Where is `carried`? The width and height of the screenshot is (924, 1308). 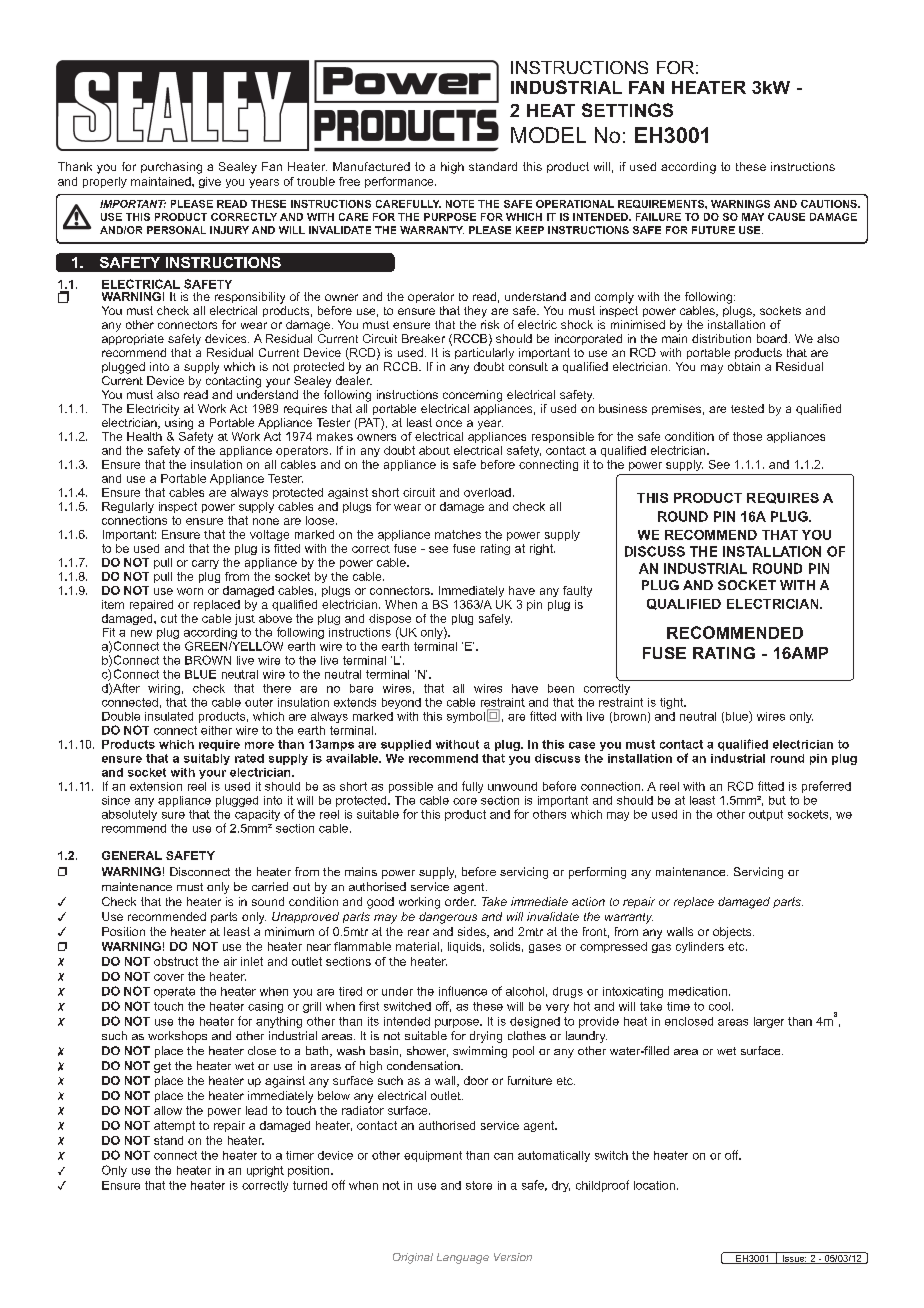 carried is located at coordinates (270, 886).
